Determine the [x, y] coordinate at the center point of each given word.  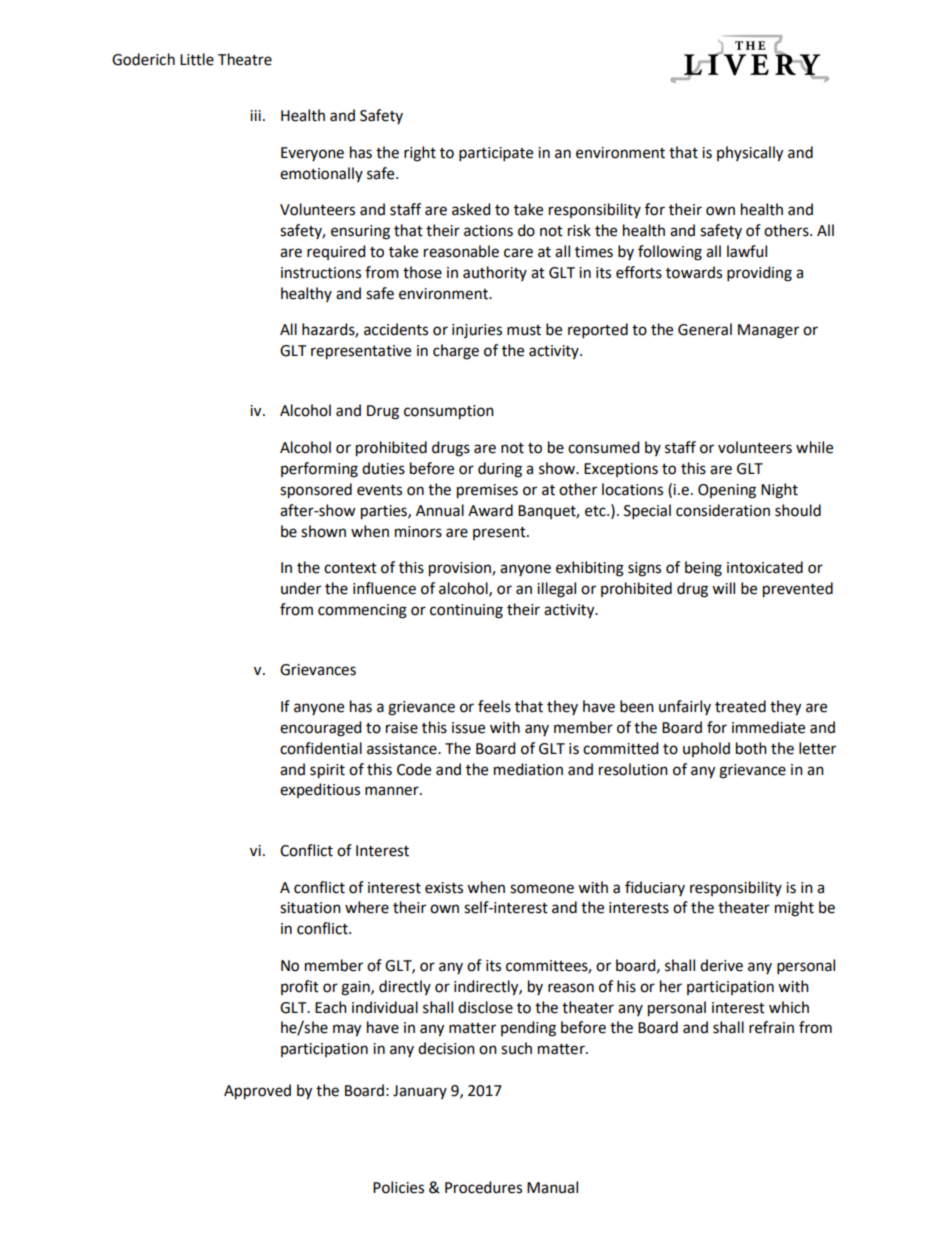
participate [496, 154]
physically [750, 154]
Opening [727, 491]
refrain [771, 1027]
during [500, 470]
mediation [528, 769]
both [751, 748]
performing [319, 470]
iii [255, 115]
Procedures [483, 1187]
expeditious [320, 790]
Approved [257, 1092]
